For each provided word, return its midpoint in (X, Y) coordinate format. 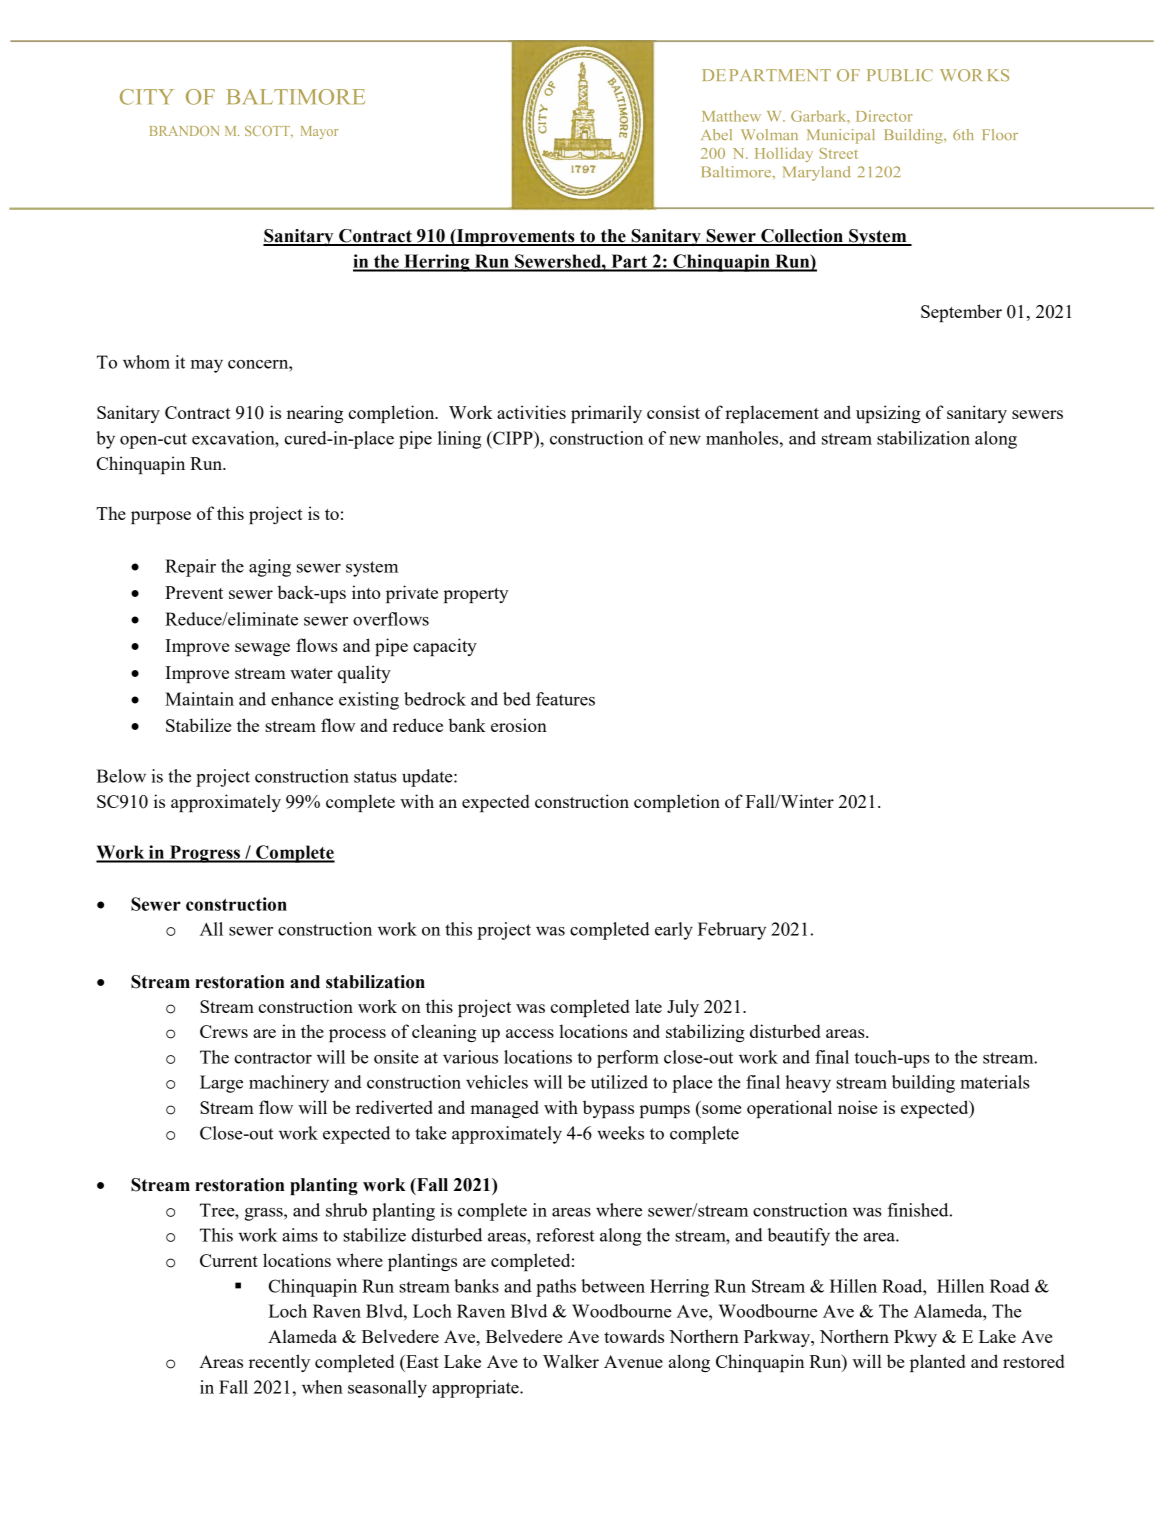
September (961, 313)
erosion (519, 725)
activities (531, 412)
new (685, 440)
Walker (571, 1361)
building (923, 1084)
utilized (619, 1082)
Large (221, 1084)
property (476, 595)
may (207, 366)
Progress (205, 854)
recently (279, 1363)
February (732, 931)
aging (270, 568)
